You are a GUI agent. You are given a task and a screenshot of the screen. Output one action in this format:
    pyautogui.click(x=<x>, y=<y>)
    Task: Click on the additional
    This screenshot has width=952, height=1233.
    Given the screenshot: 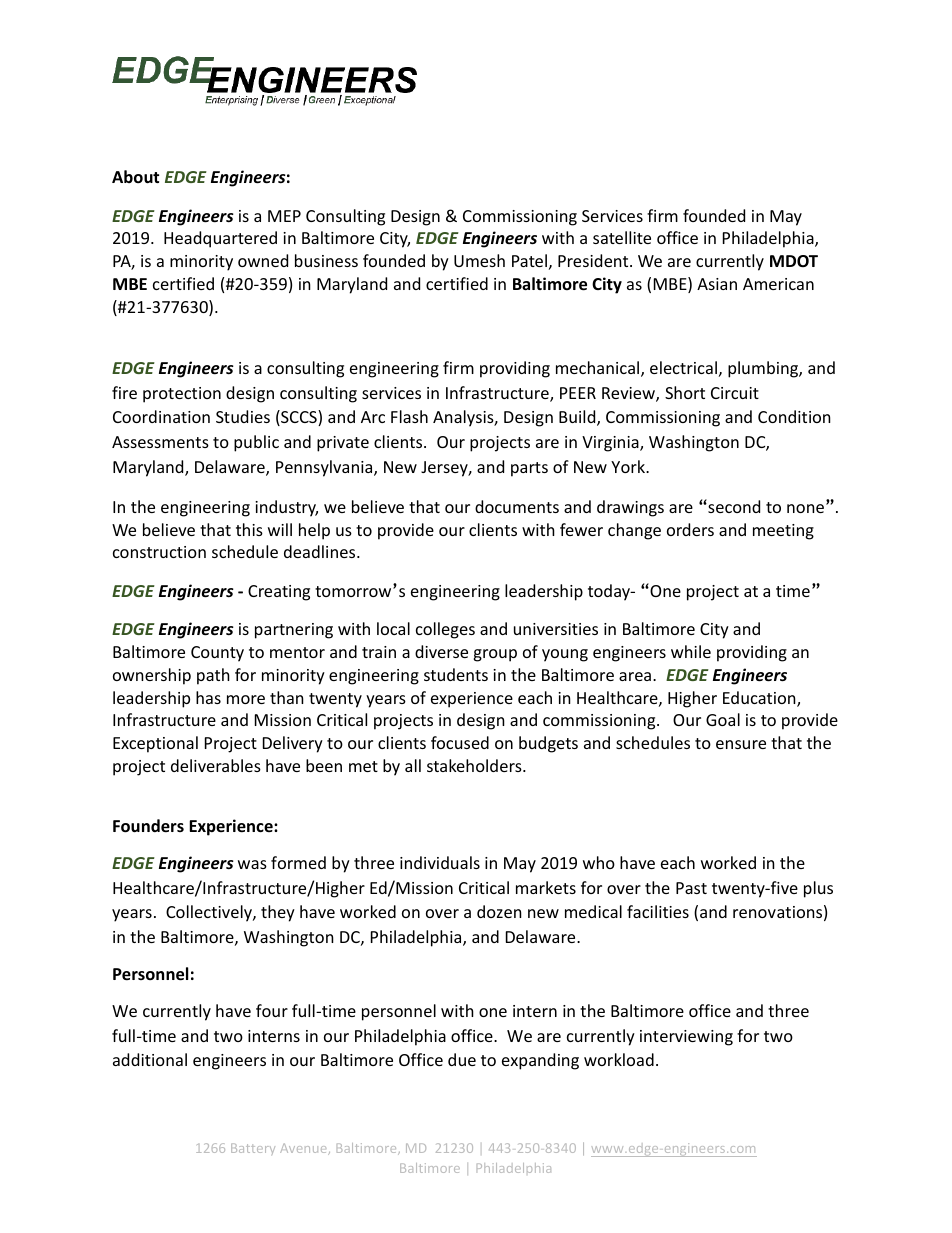 What is the action you would take?
    pyautogui.click(x=150, y=1059)
